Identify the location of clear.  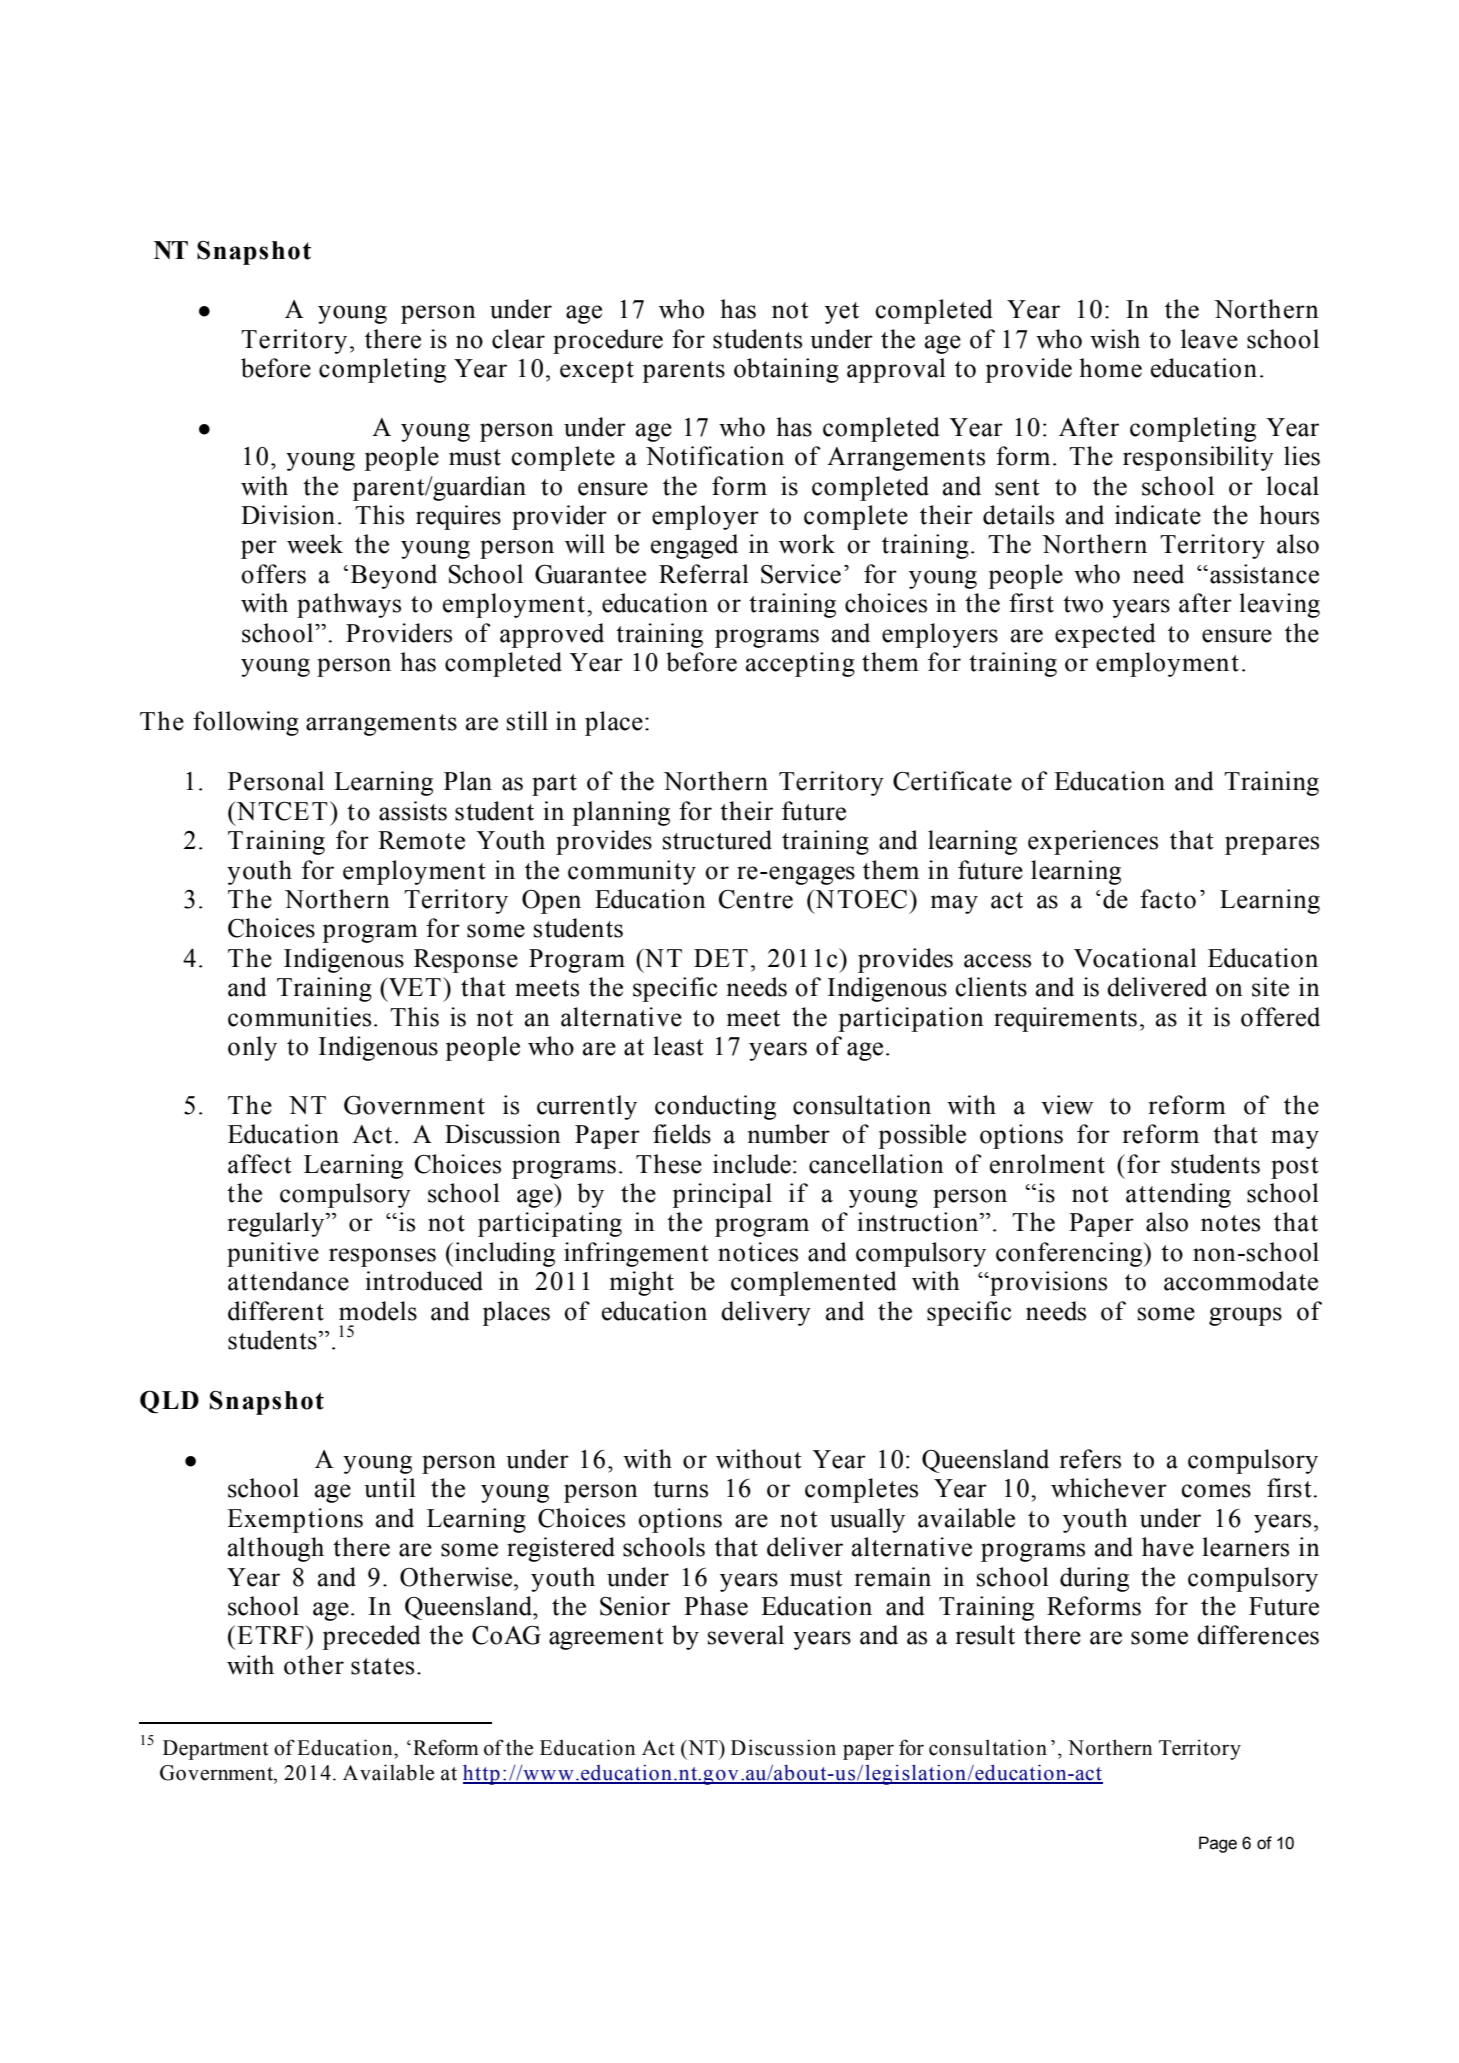
(518, 339).
